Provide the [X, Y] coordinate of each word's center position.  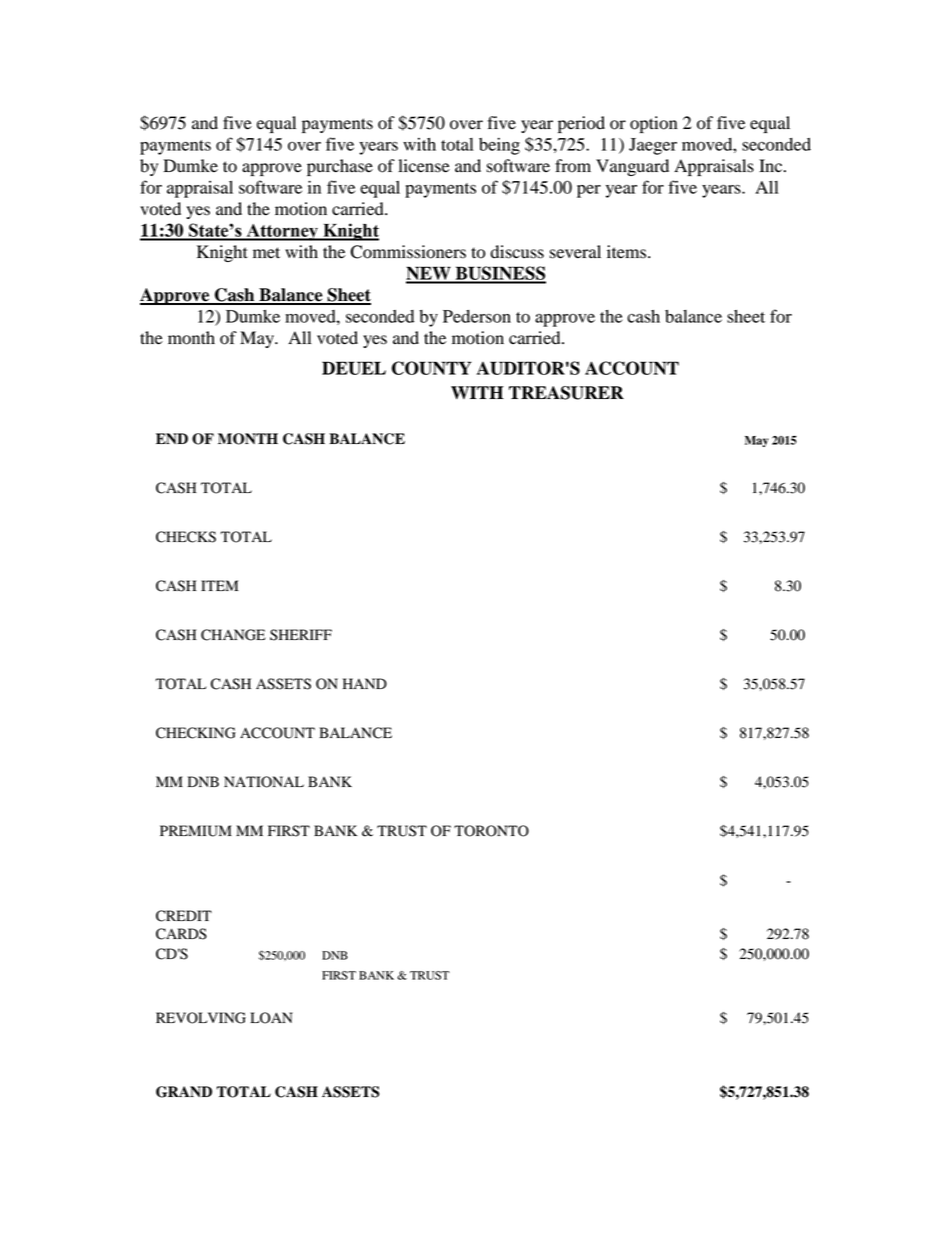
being [499, 146]
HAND [365, 683]
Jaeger [653, 146]
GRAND [184, 1092]
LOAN [271, 1018]
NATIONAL [264, 782]
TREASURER [566, 393]
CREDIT [184, 916]
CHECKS [186, 537]
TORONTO [491, 831]
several [575, 252]
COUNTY [432, 368]
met [266, 253]
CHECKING [196, 733]
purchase [340, 167]
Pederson [477, 316]
